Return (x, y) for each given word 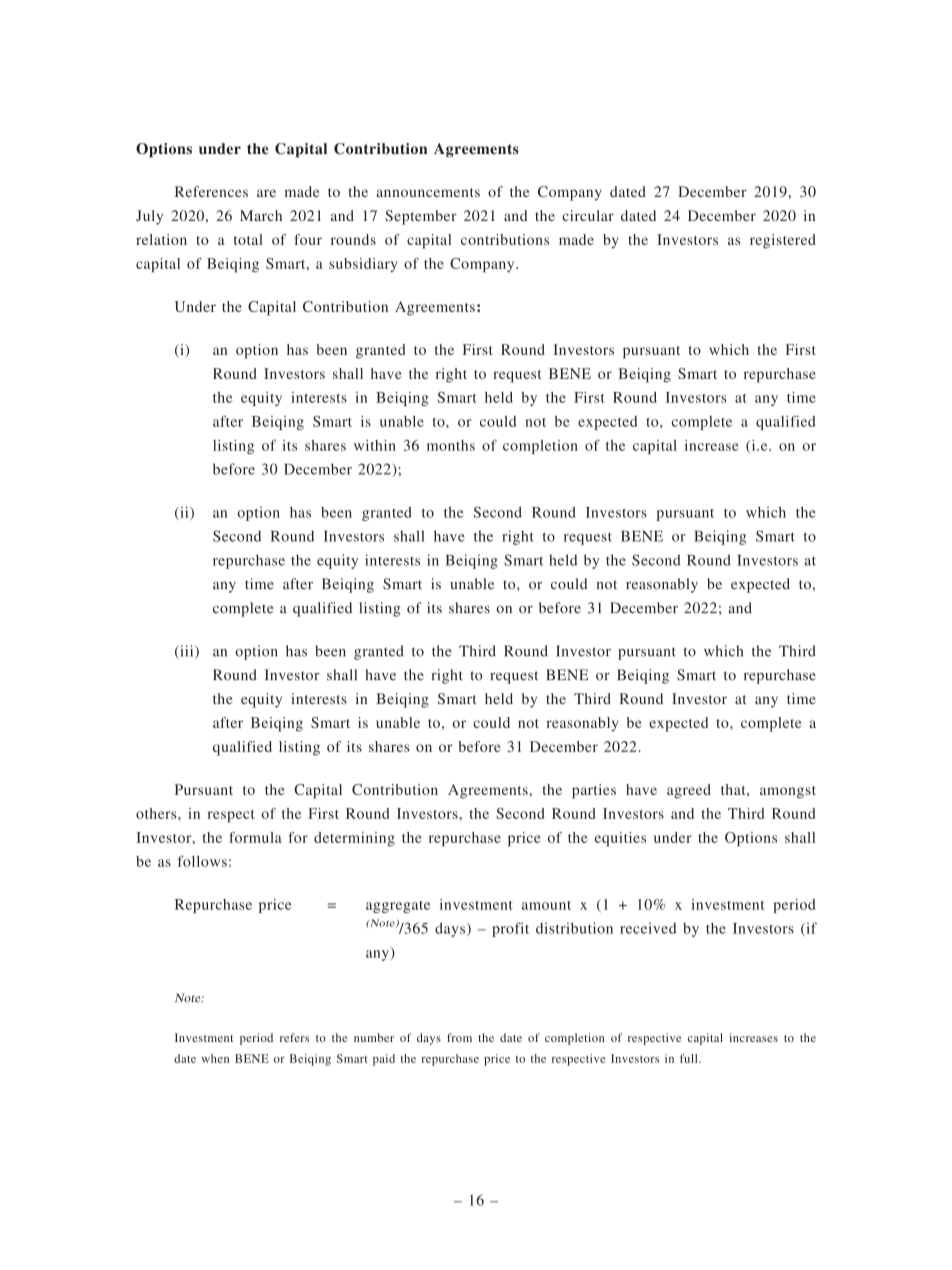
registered (783, 241)
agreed (689, 791)
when (215, 1058)
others (157, 813)
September (421, 217)
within (375, 445)
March (261, 215)
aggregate (398, 907)
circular (588, 215)
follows (202, 861)
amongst (788, 792)
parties (594, 791)
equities (620, 839)
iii (187, 652)
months (451, 445)
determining (354, 839)
